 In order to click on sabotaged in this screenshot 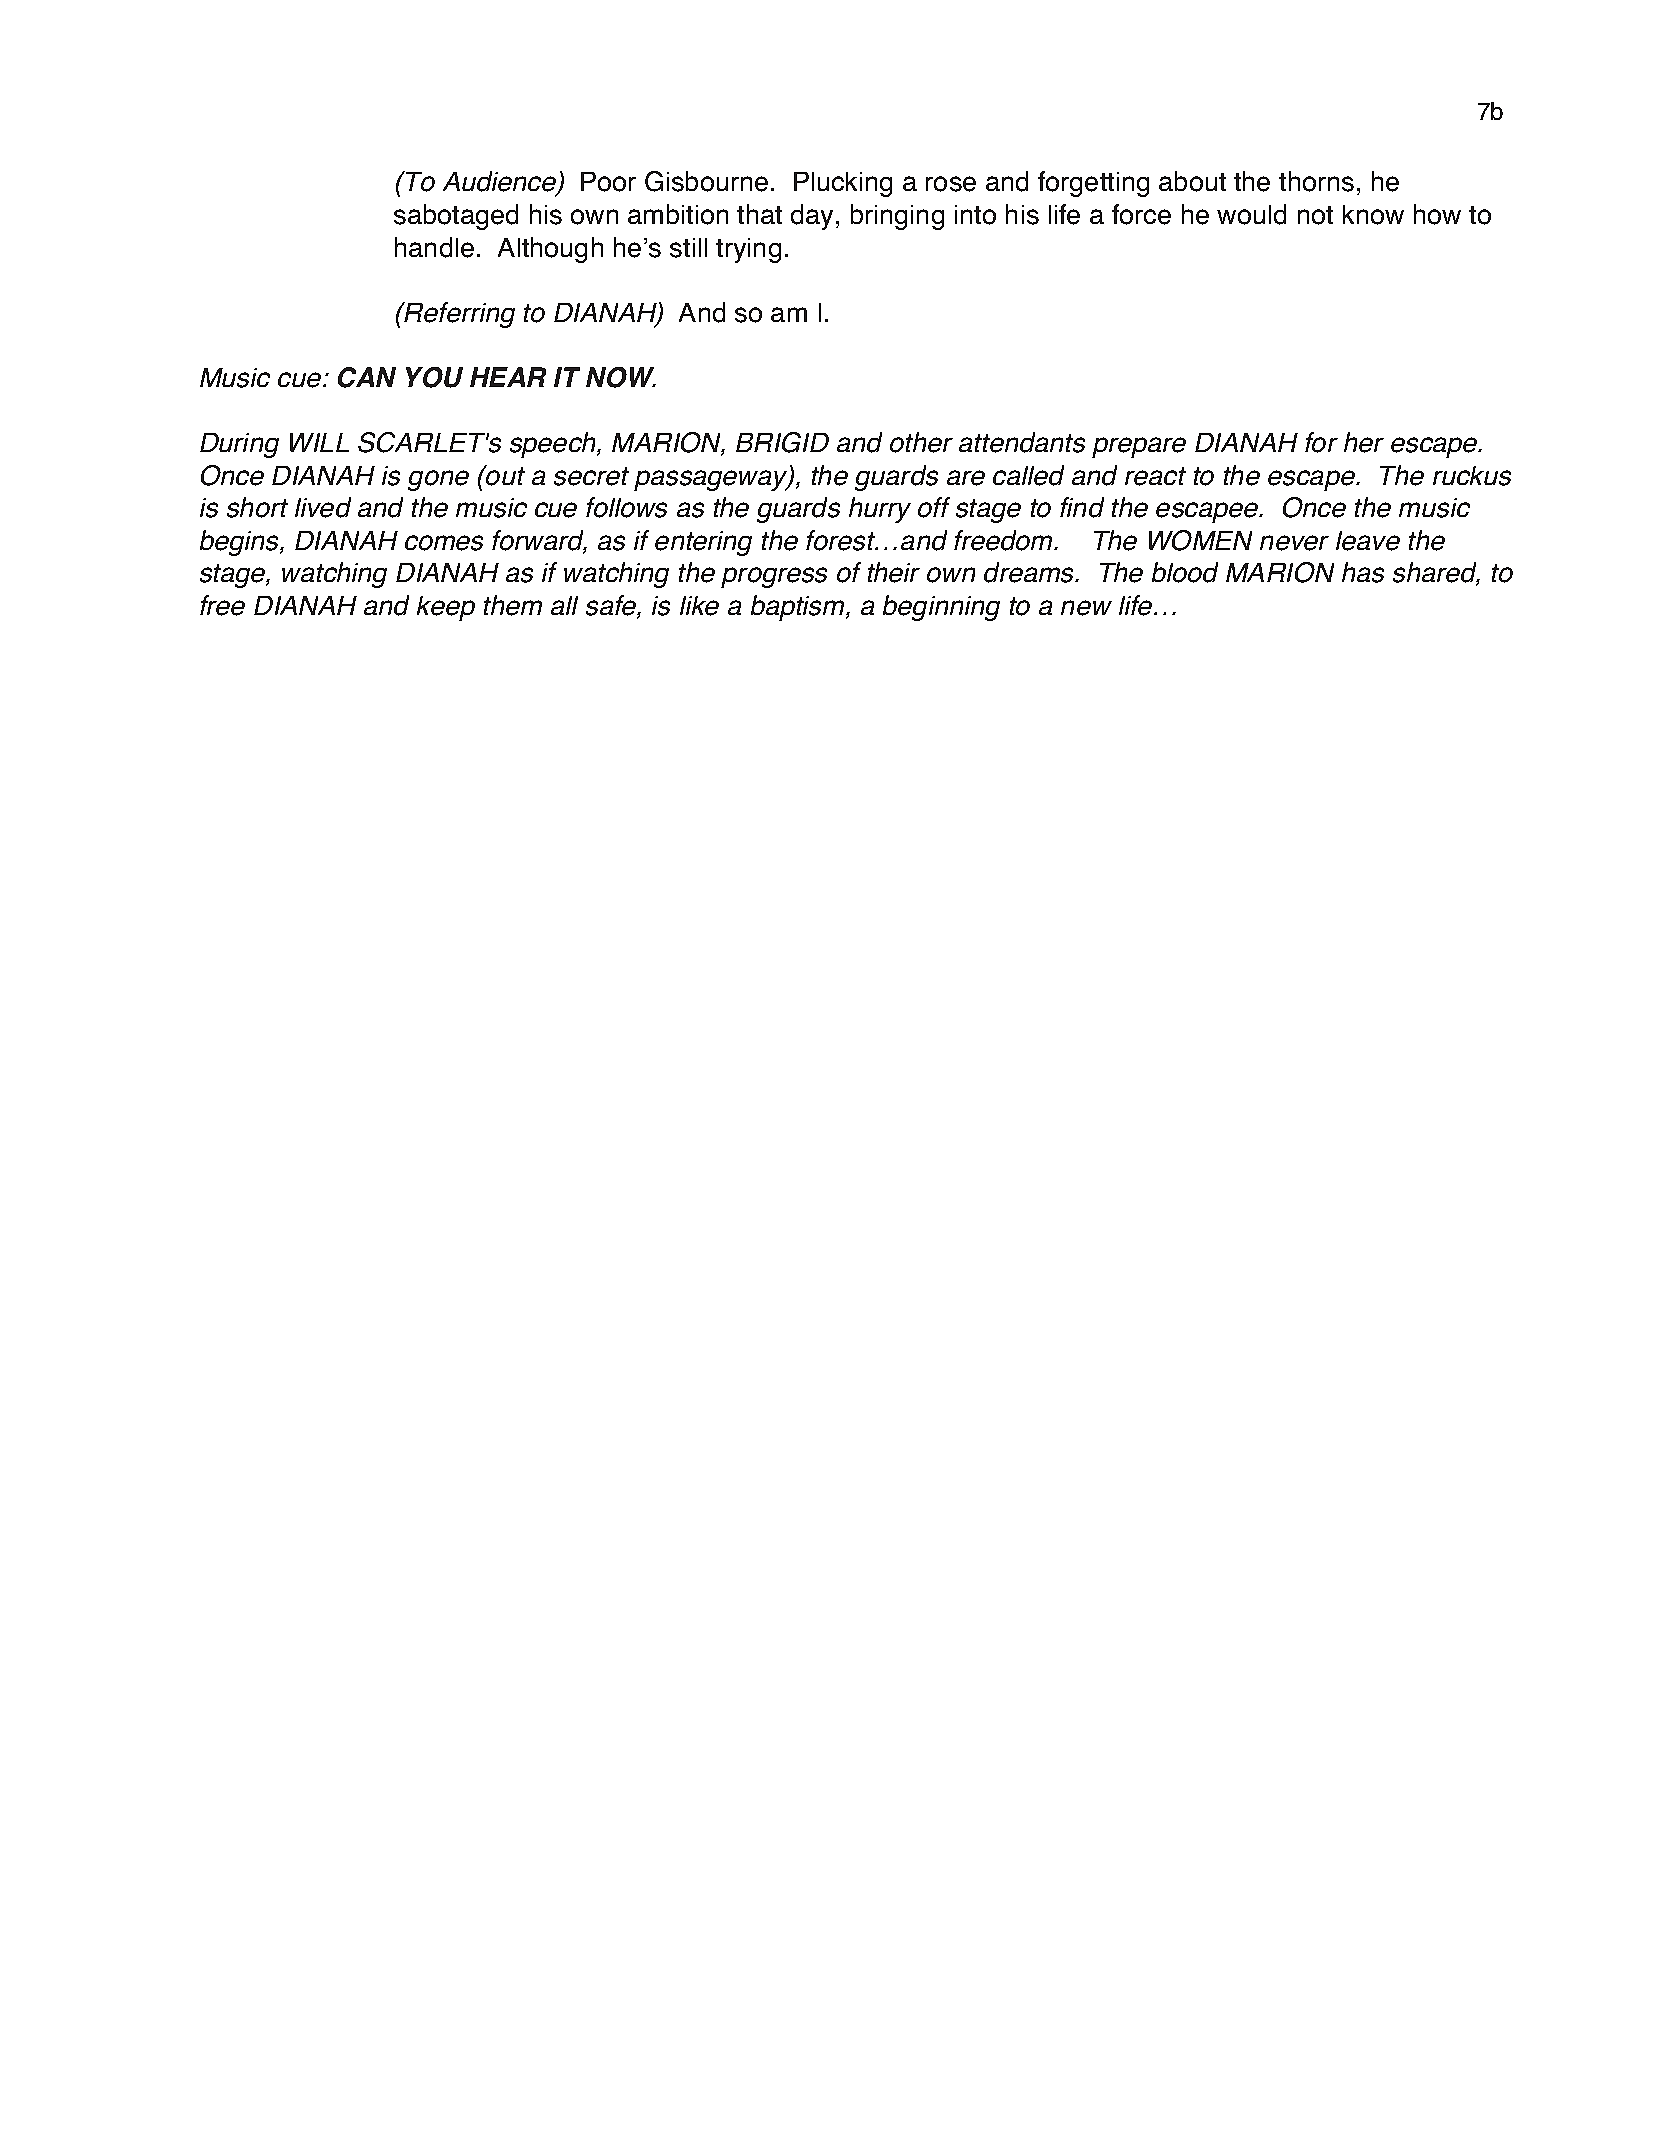, I will do `click(456, 217)`.
